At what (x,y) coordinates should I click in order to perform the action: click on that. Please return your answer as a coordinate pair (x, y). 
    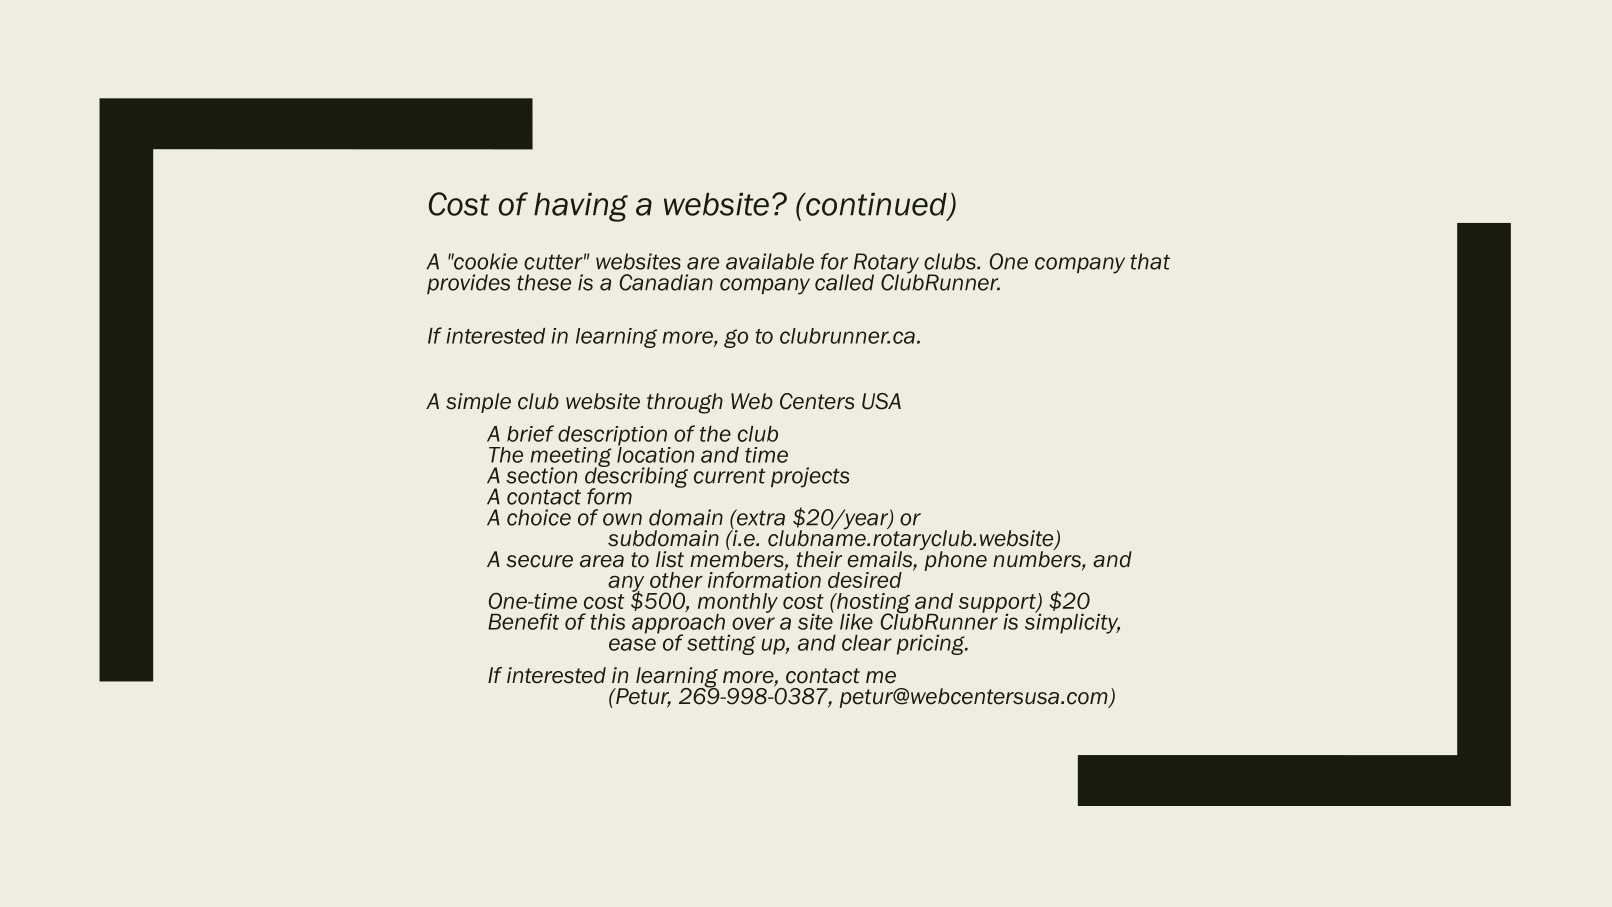
    Looking at the image, I should click on (1150, 261).
